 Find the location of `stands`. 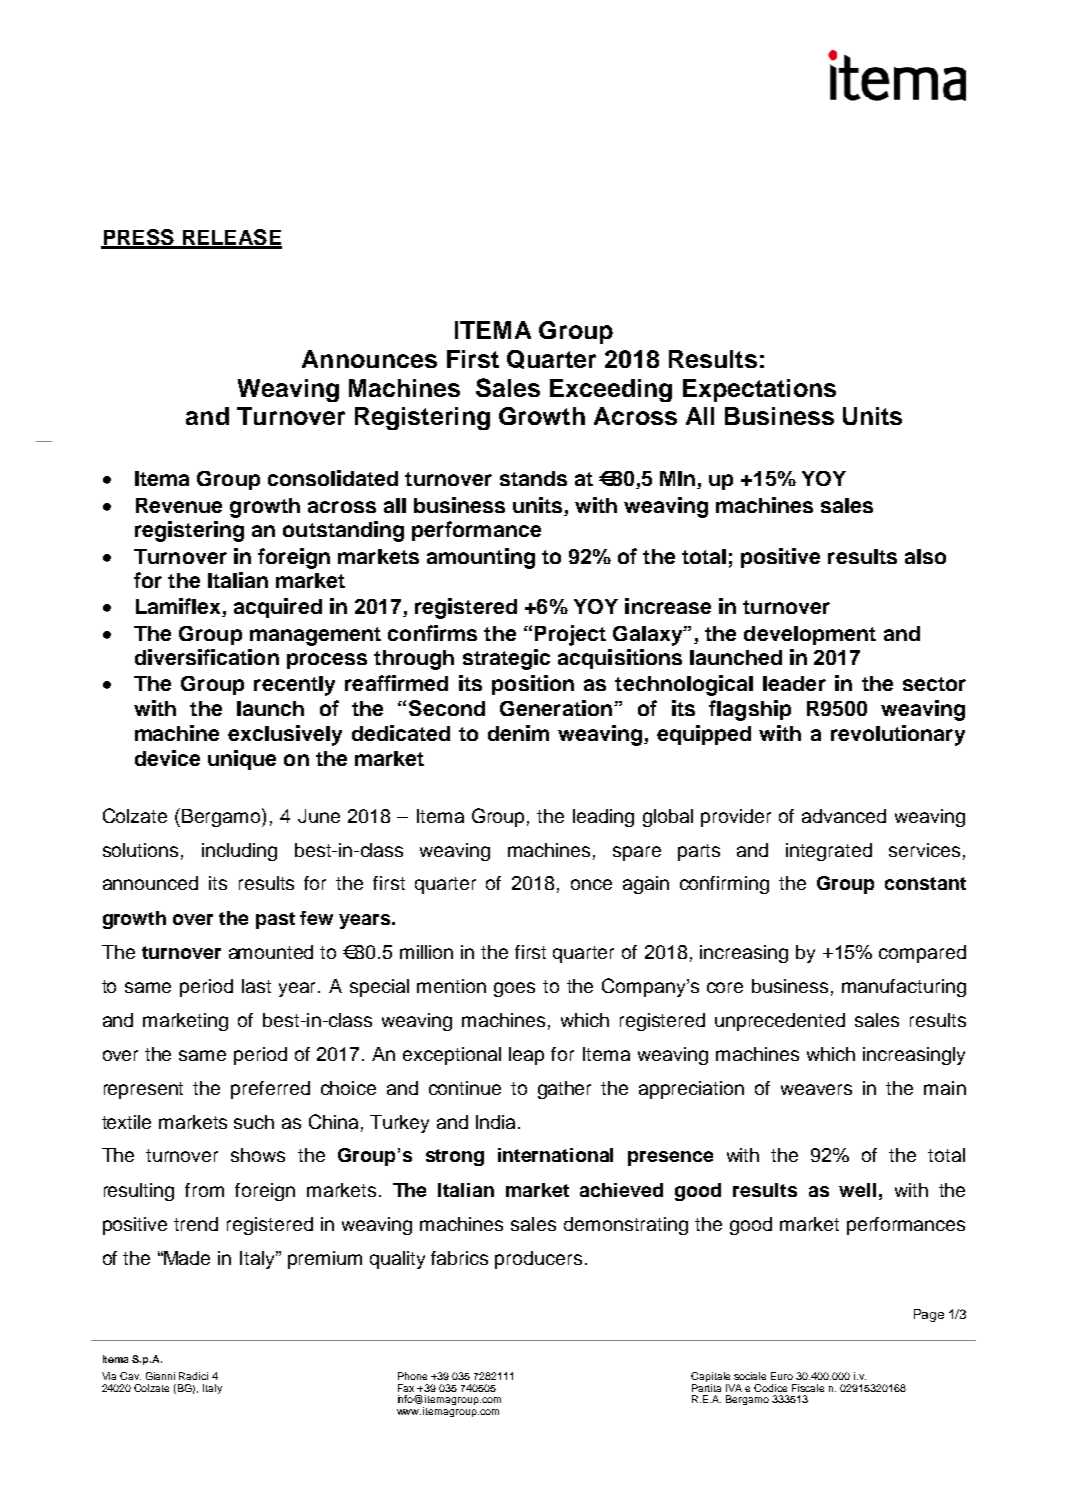

stands is located at coordinates (533, 478).
